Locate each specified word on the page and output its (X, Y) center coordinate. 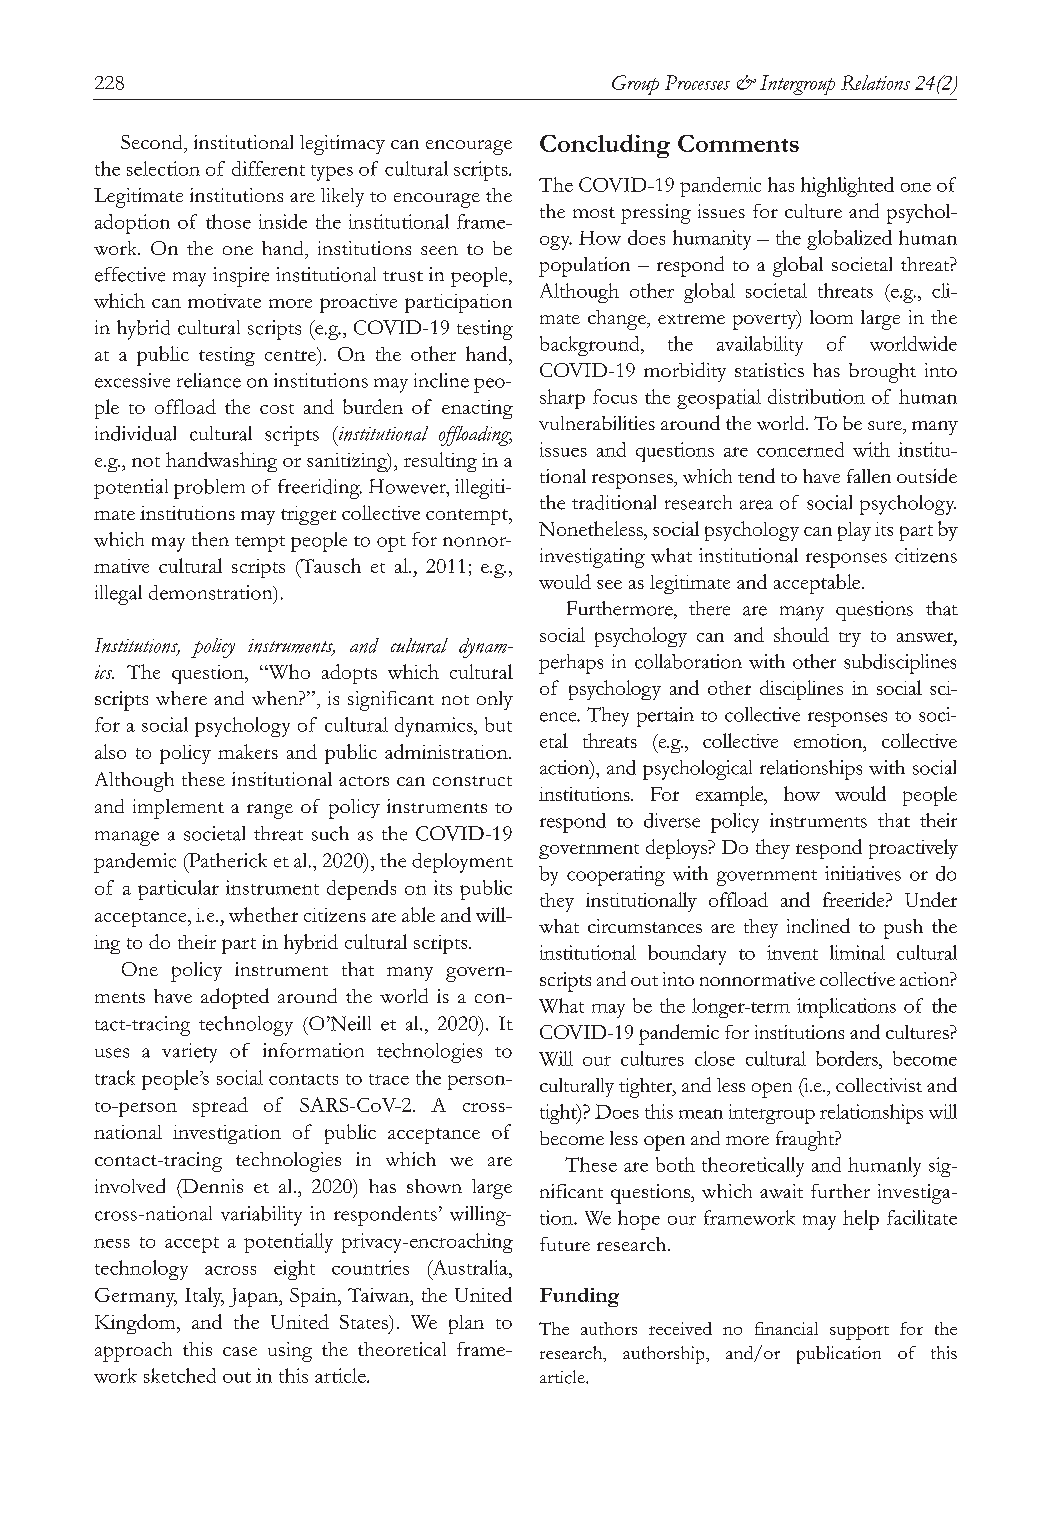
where (181, 698)
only (495, 700)
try (850, 639)
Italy (204, 1297)
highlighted (847, 187)
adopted (235, 998)
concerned (800, 449)
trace (389, 1079)
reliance (209, 380)
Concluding (605, 146)
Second (153, 142)
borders (848, 1058)
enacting (477, 409)
